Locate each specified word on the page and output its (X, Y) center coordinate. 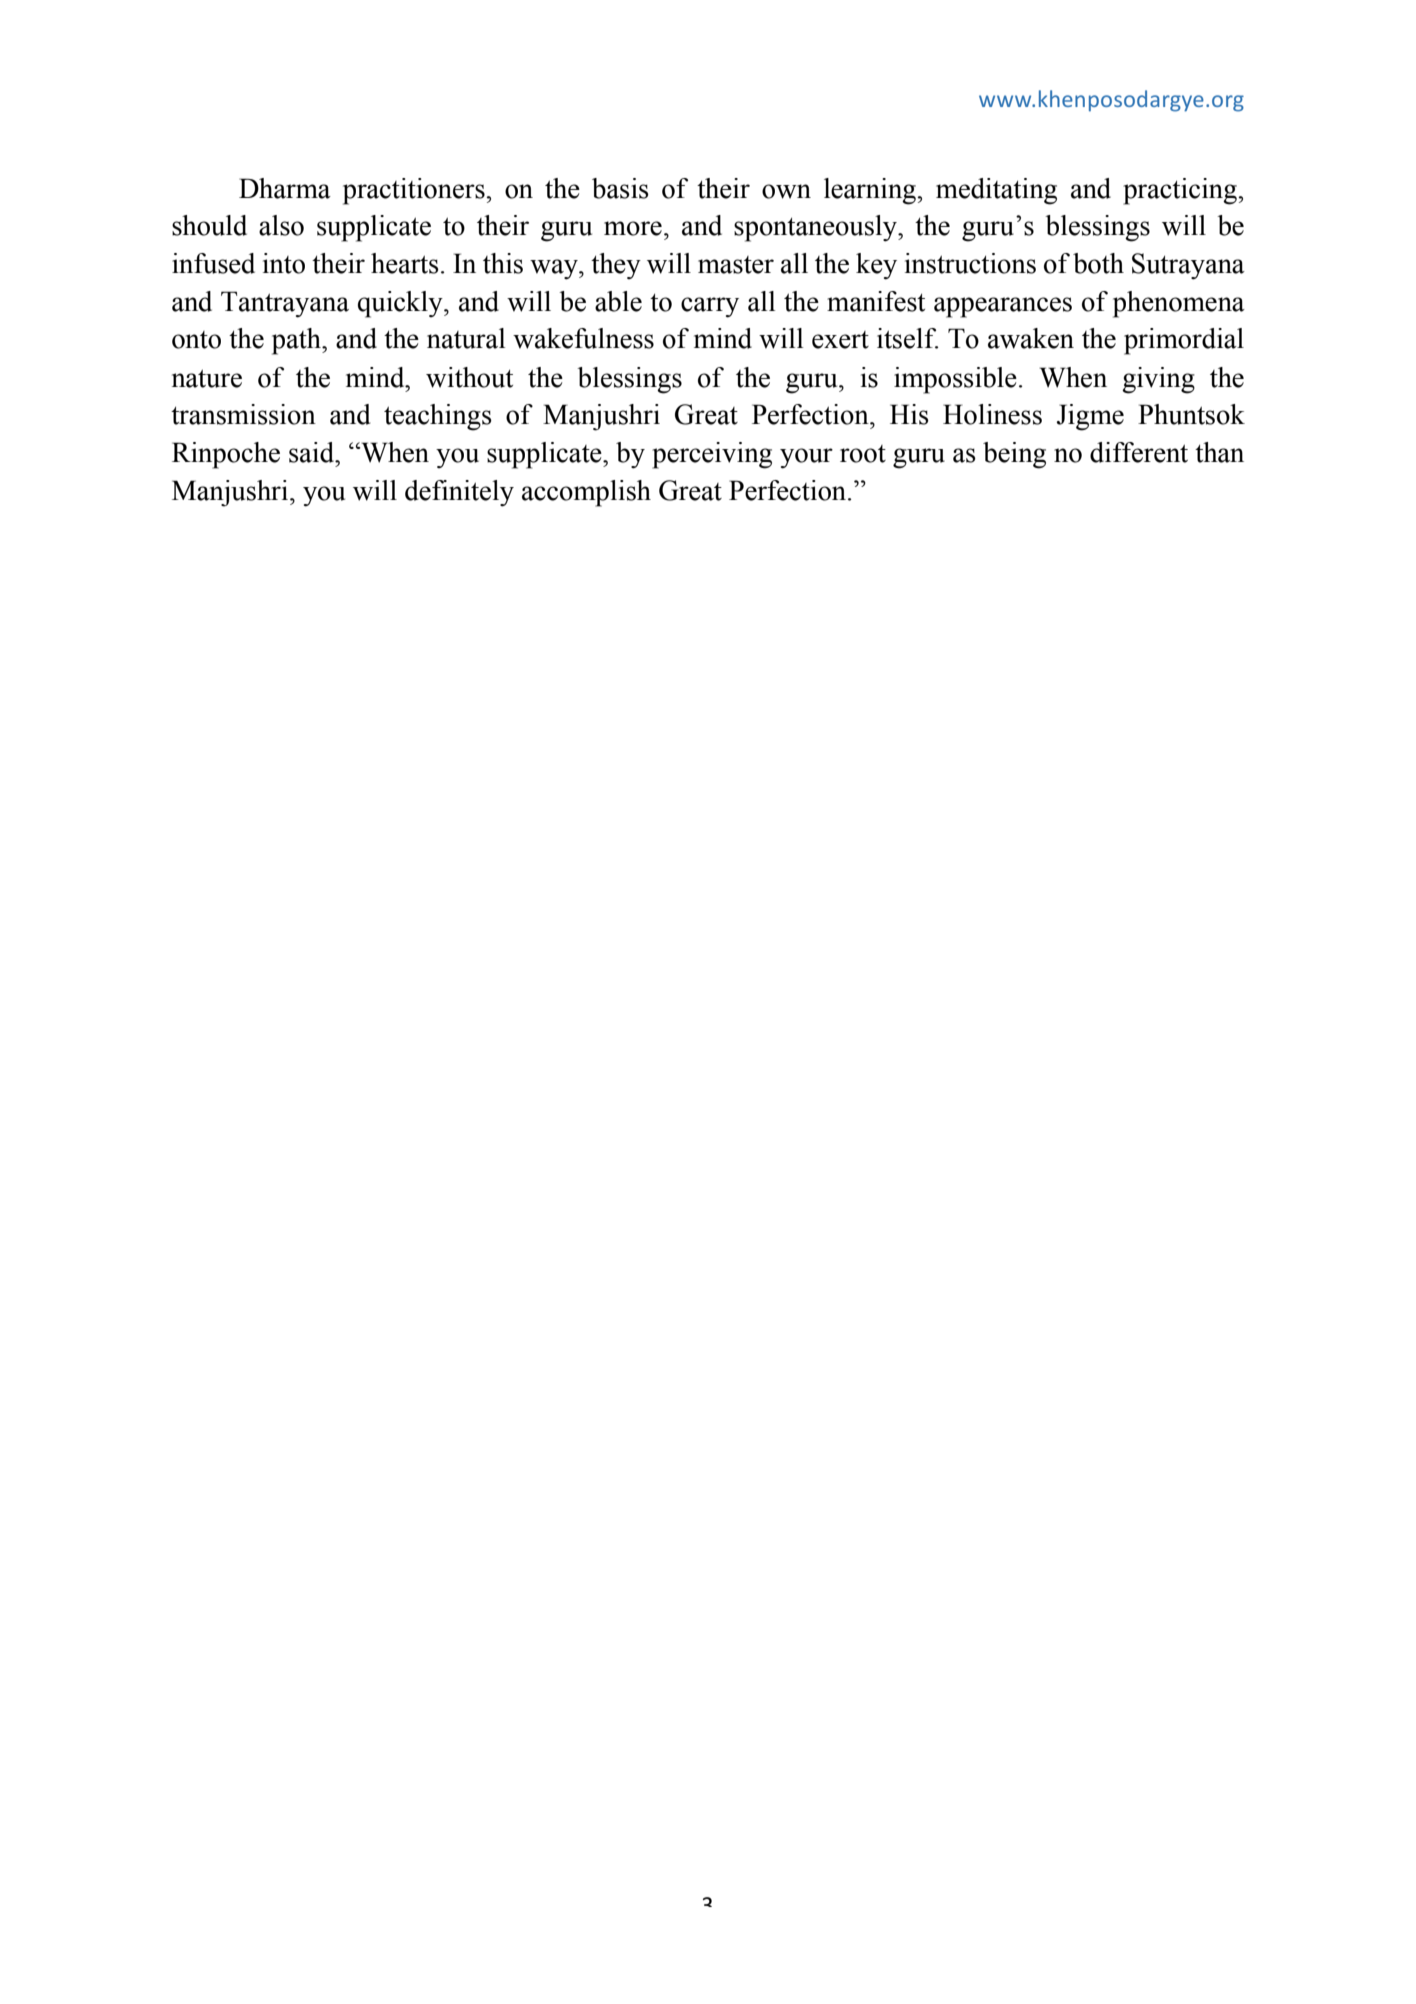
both (1098, 263)
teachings (438, 417)
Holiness (992, 414)
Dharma (285, 188)
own (786, 191)
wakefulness (583, 338)
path (297, 341)
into (284, 263)
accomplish (586, 493)
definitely (459, 493)
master (736, 265)
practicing (1181, 191)
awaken (1031, 338)
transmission (243, 414)
